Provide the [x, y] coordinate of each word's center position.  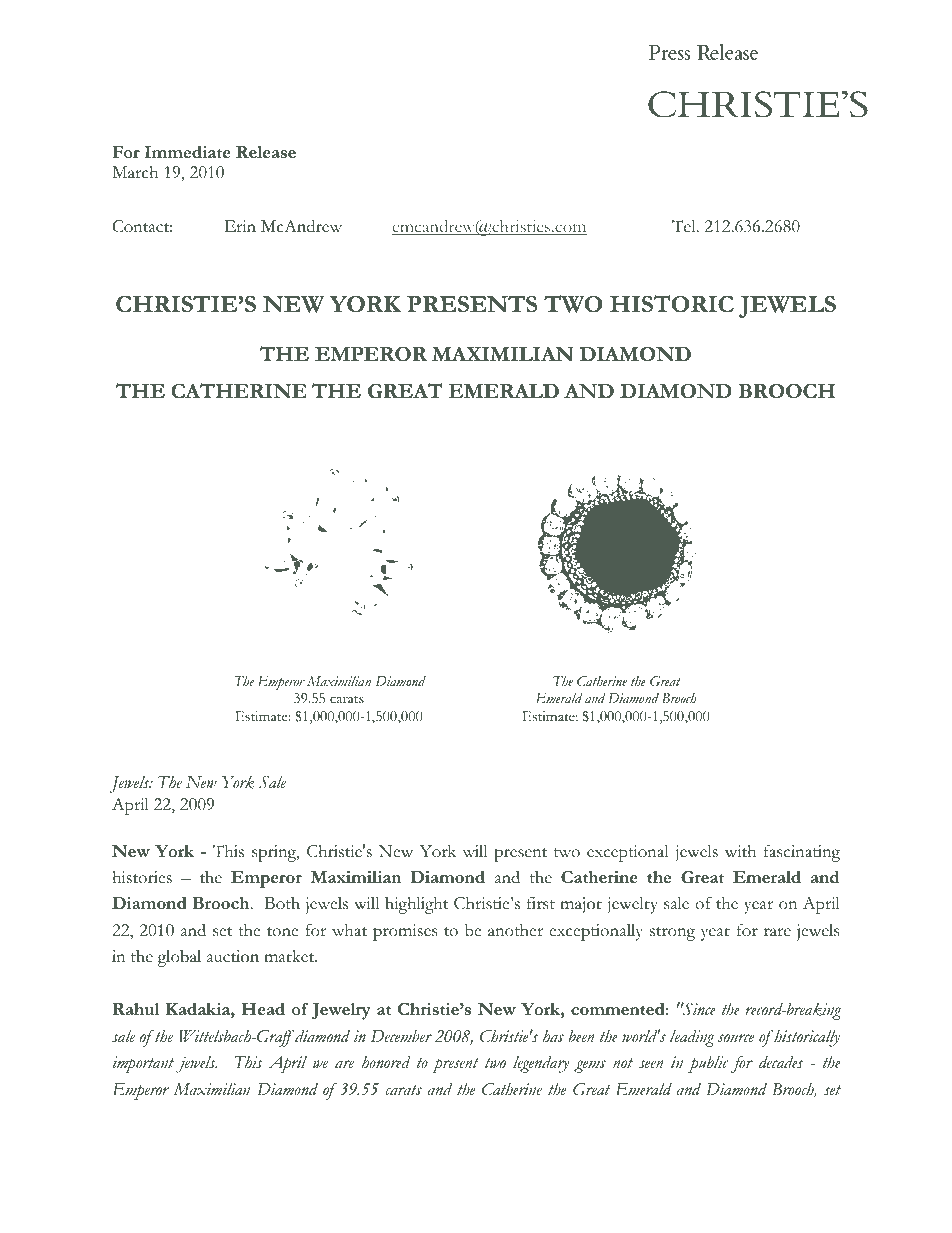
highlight [416, 905]
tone [282, 932]
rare [777, 932]
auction [233, 956]
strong [672, 934]
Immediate [187, 152]
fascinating [802, 853]
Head [263, 1009]
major [581, 905]
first [541, 903]
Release [266, 152]
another [515, 930]
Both [282, 903]
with [740, 851]
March [135, 172]
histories [142, 877]
